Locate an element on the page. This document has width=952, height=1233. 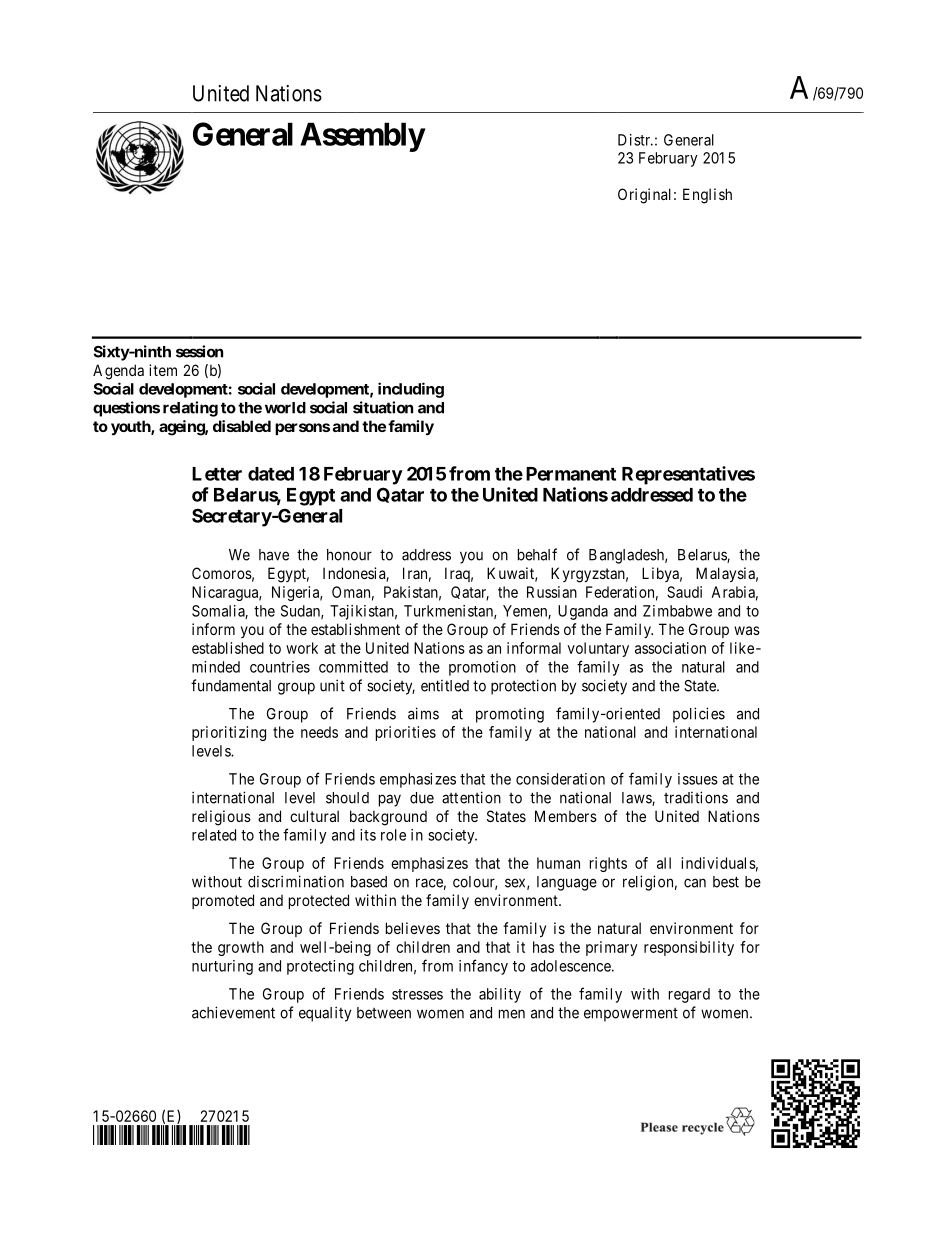
session is located at coordinates (199, 351).
